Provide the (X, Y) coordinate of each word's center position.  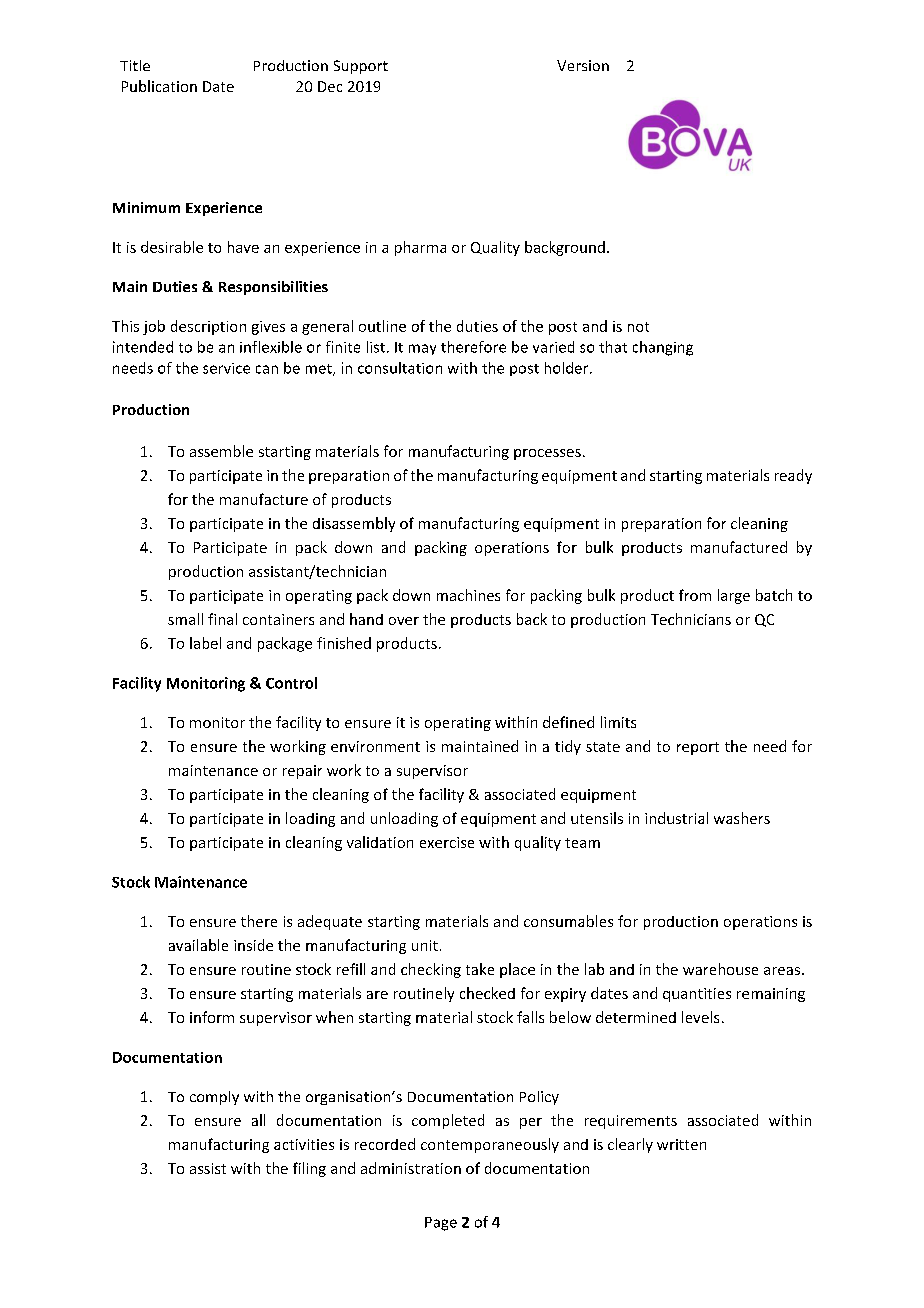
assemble (221, 451)
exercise (447, 842)
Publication (159, 86)
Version (583, 65)
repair (302, 772)
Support (361, 67)
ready (793, 476)
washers (742, 818)
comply (214, 1098)
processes (547, 454)
